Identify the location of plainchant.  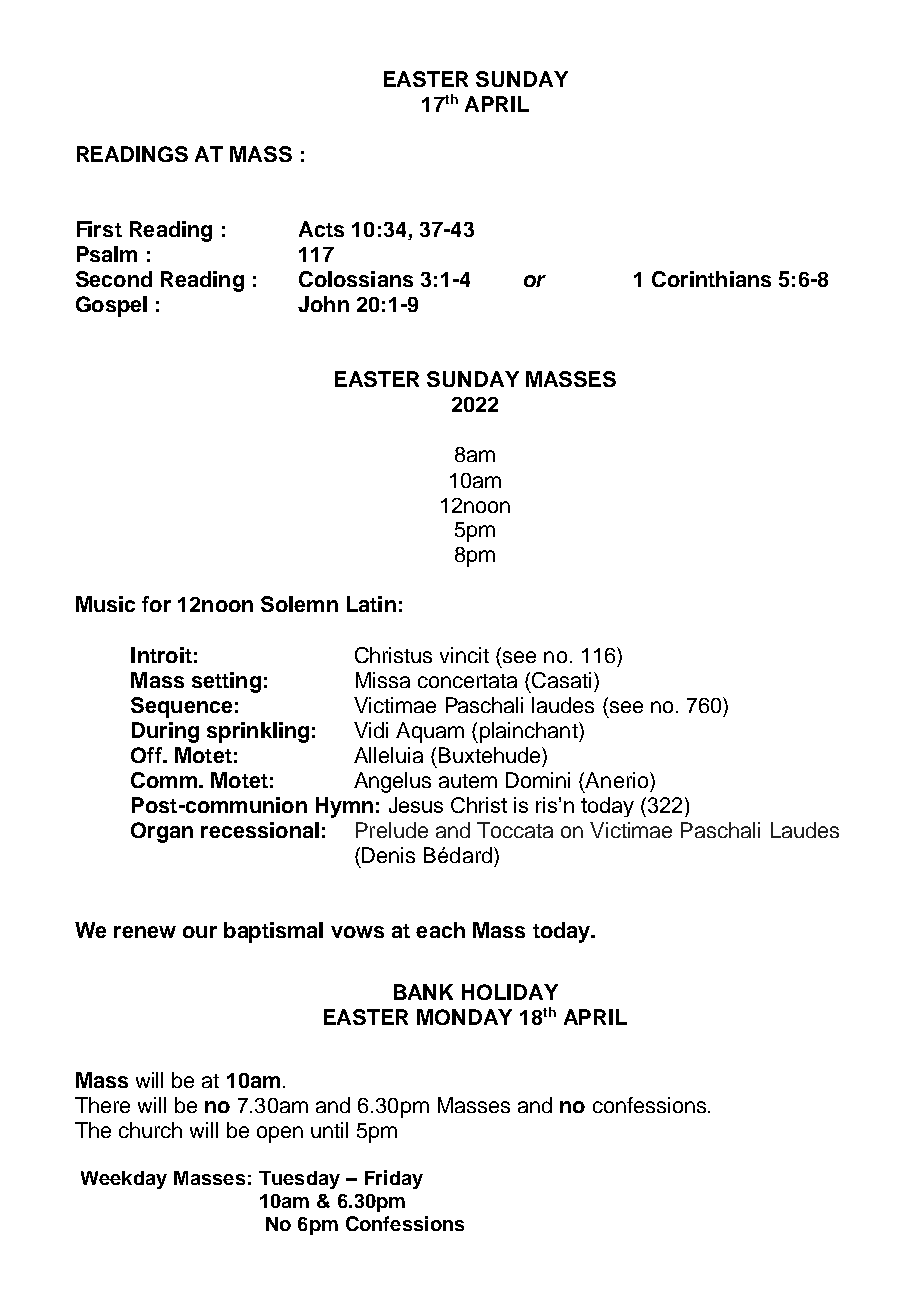
(528, 732).
